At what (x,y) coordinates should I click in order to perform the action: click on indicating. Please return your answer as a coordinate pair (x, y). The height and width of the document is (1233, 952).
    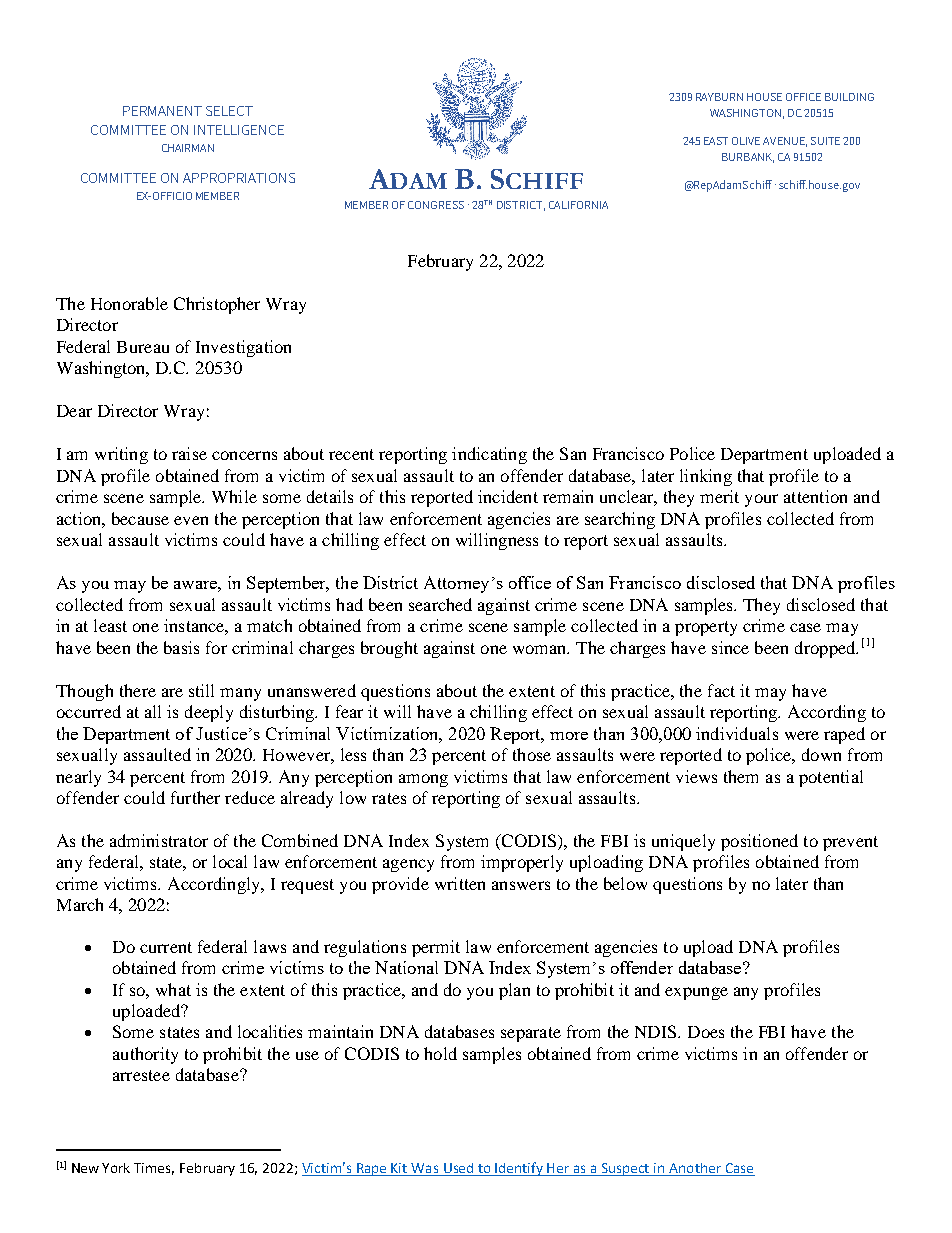
    Looking at the image, I should click on (489, 455).
